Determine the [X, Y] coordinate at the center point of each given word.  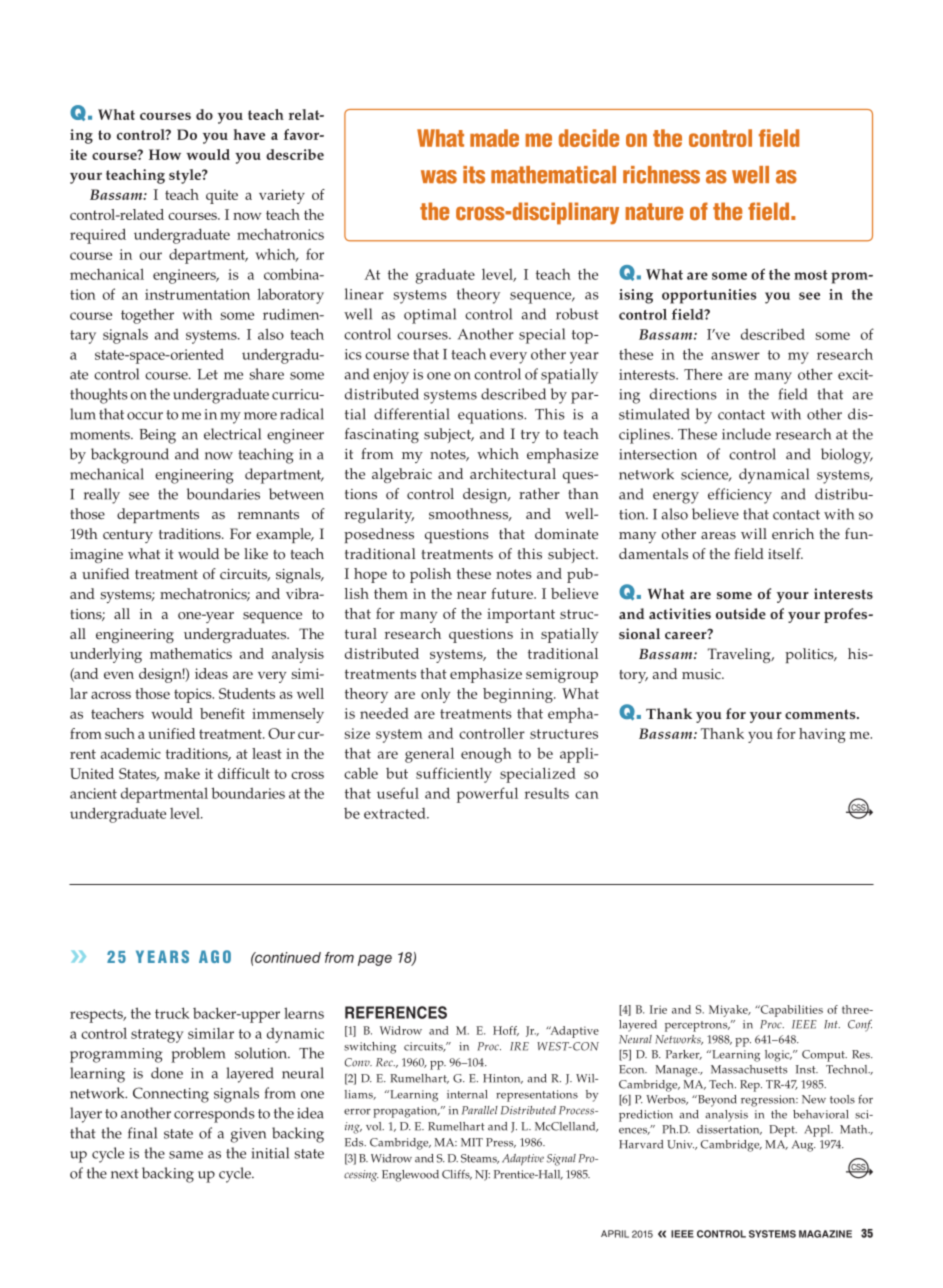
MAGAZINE [825, 1234]
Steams [480, 1159]
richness [661, 175]
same [186, 1155]
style [186, 176]
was [439, 177]
